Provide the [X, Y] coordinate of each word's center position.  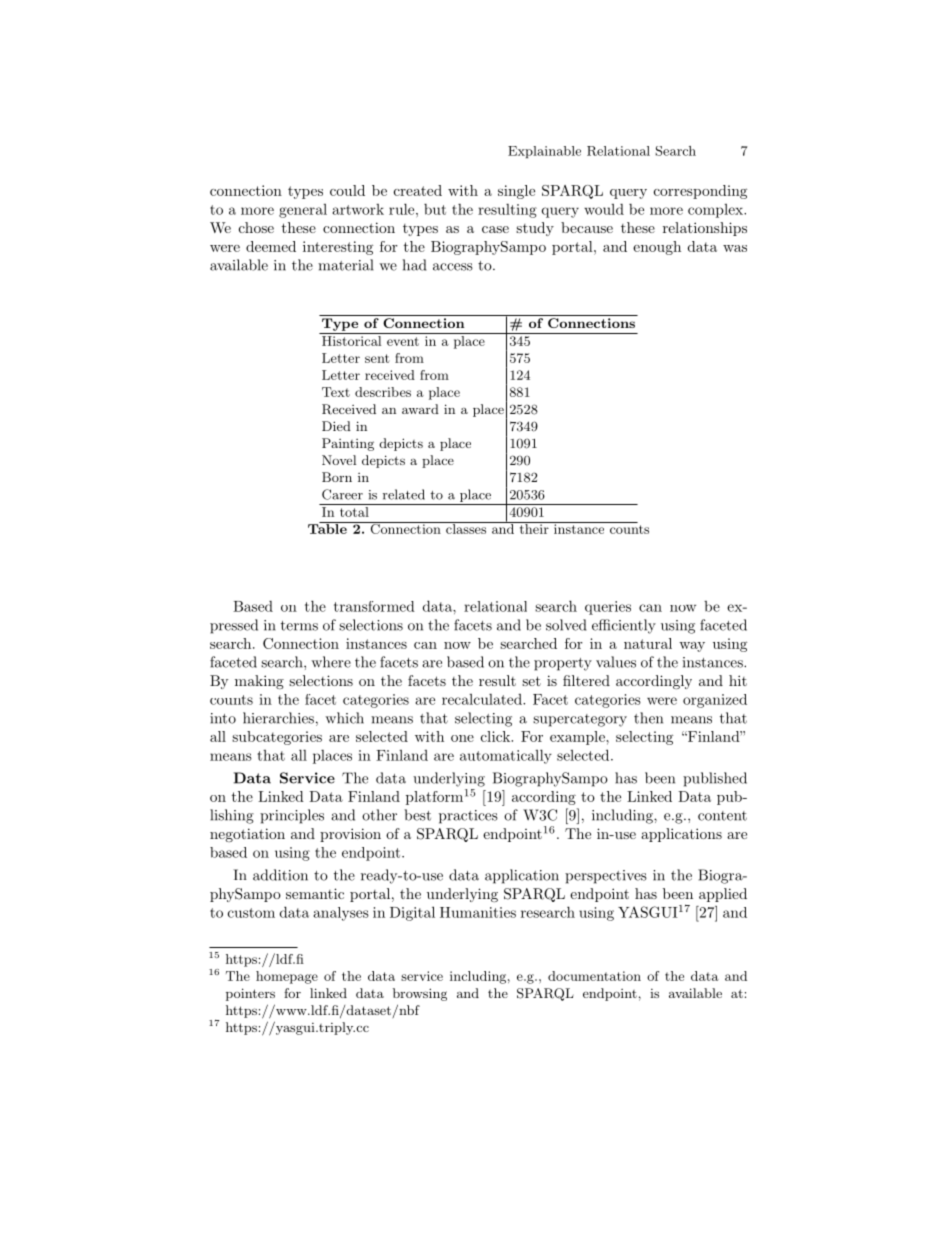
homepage [287, 977]
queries [608, 608]
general [303, 211]
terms [299, 626]
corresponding [700, 192]
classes [466, 528]
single [516, 192]
